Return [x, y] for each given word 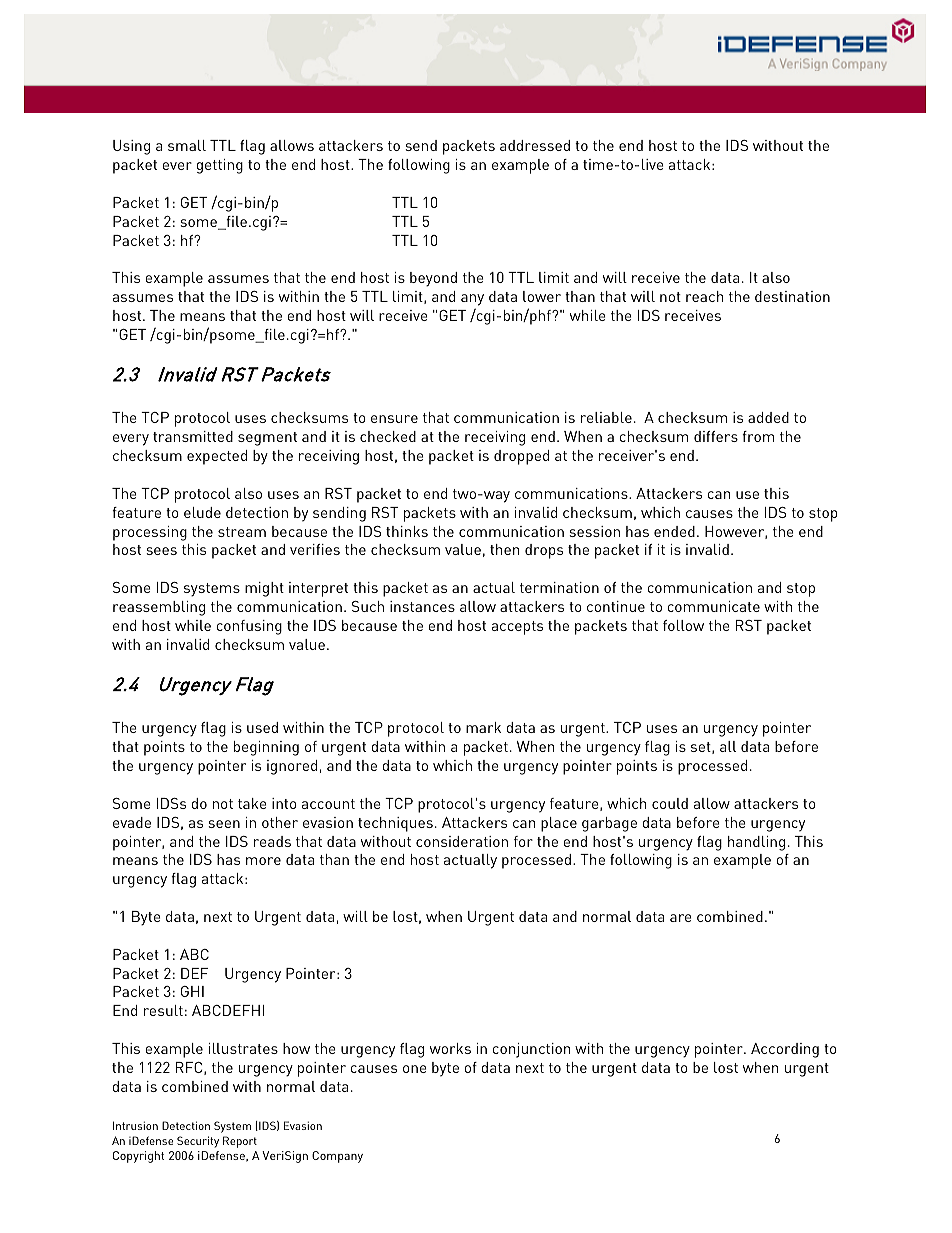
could [670, 803]
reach [704, 296]
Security [198, 1142]
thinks [407, 531]
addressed [535, 145]
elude [202, 512]
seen [224, 824]
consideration [462, 841]
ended [674, 531]
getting [219, 166]
